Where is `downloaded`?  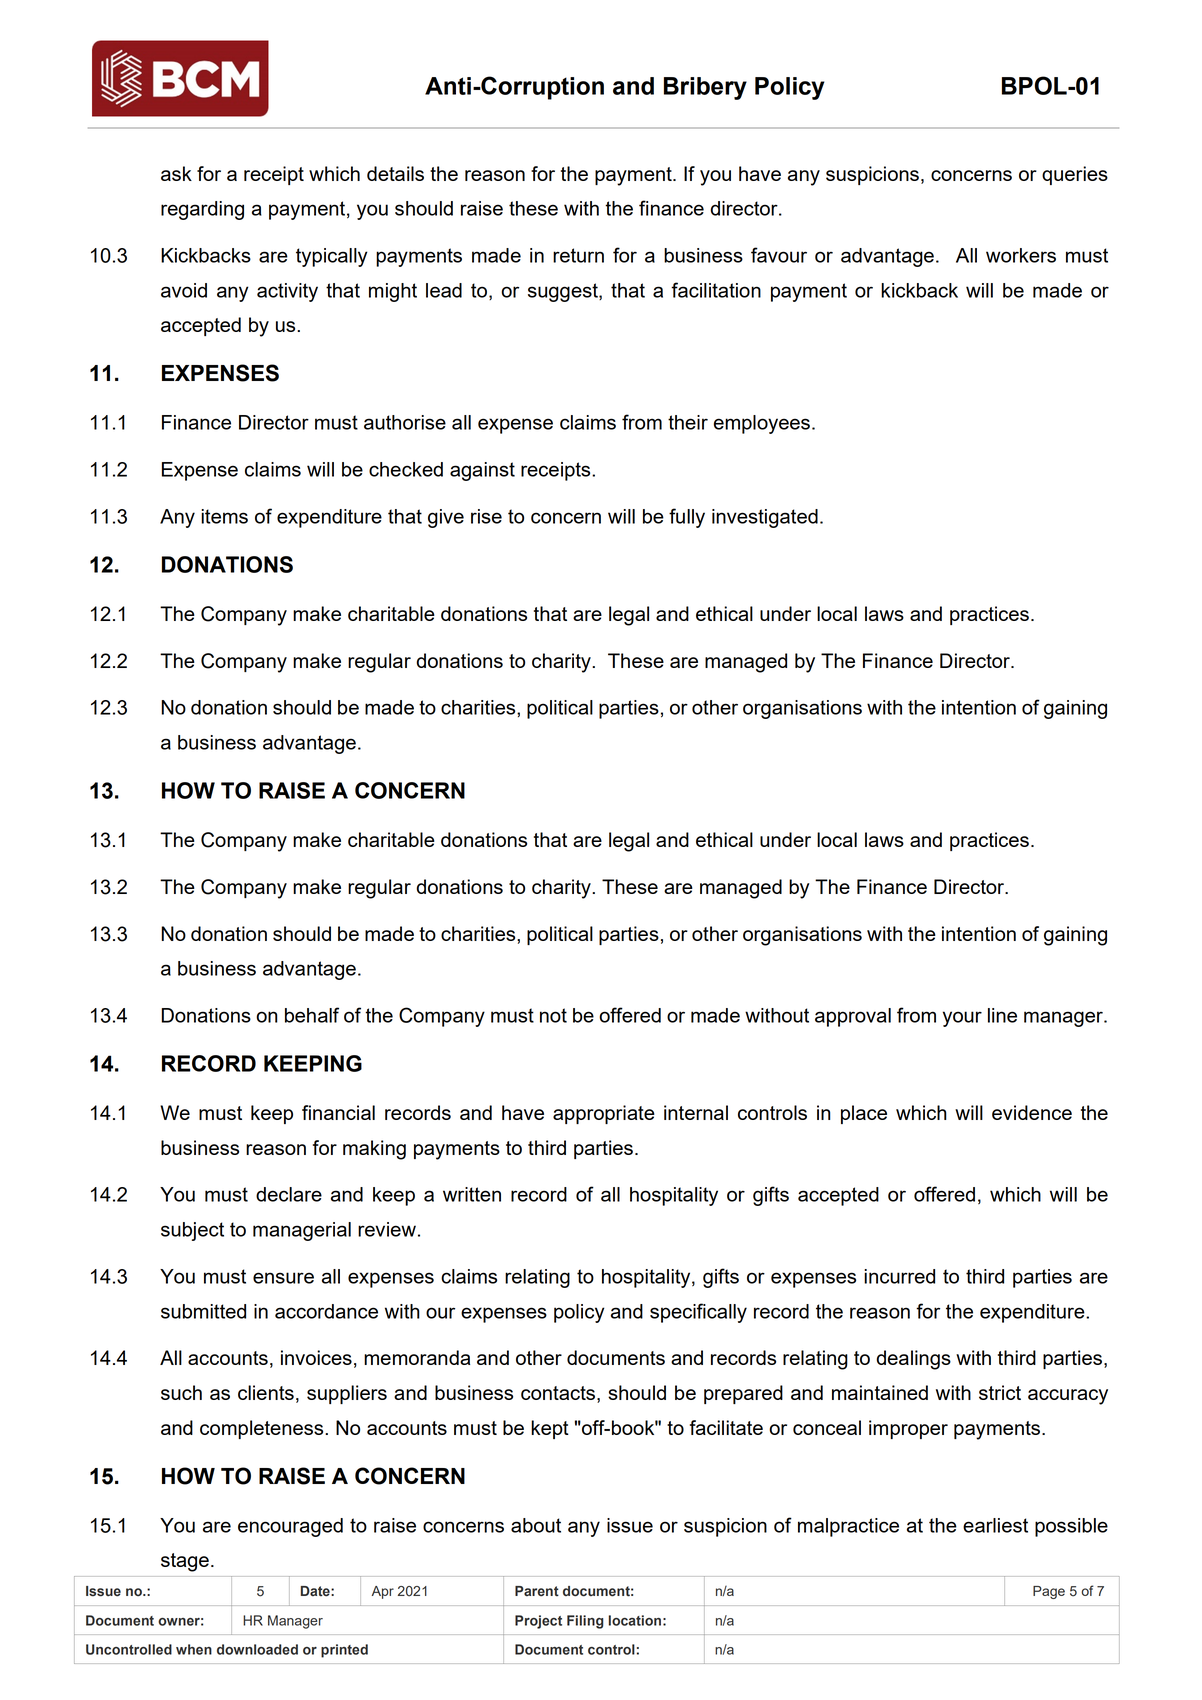
downloaded is located at coordinates (257, 1649).
